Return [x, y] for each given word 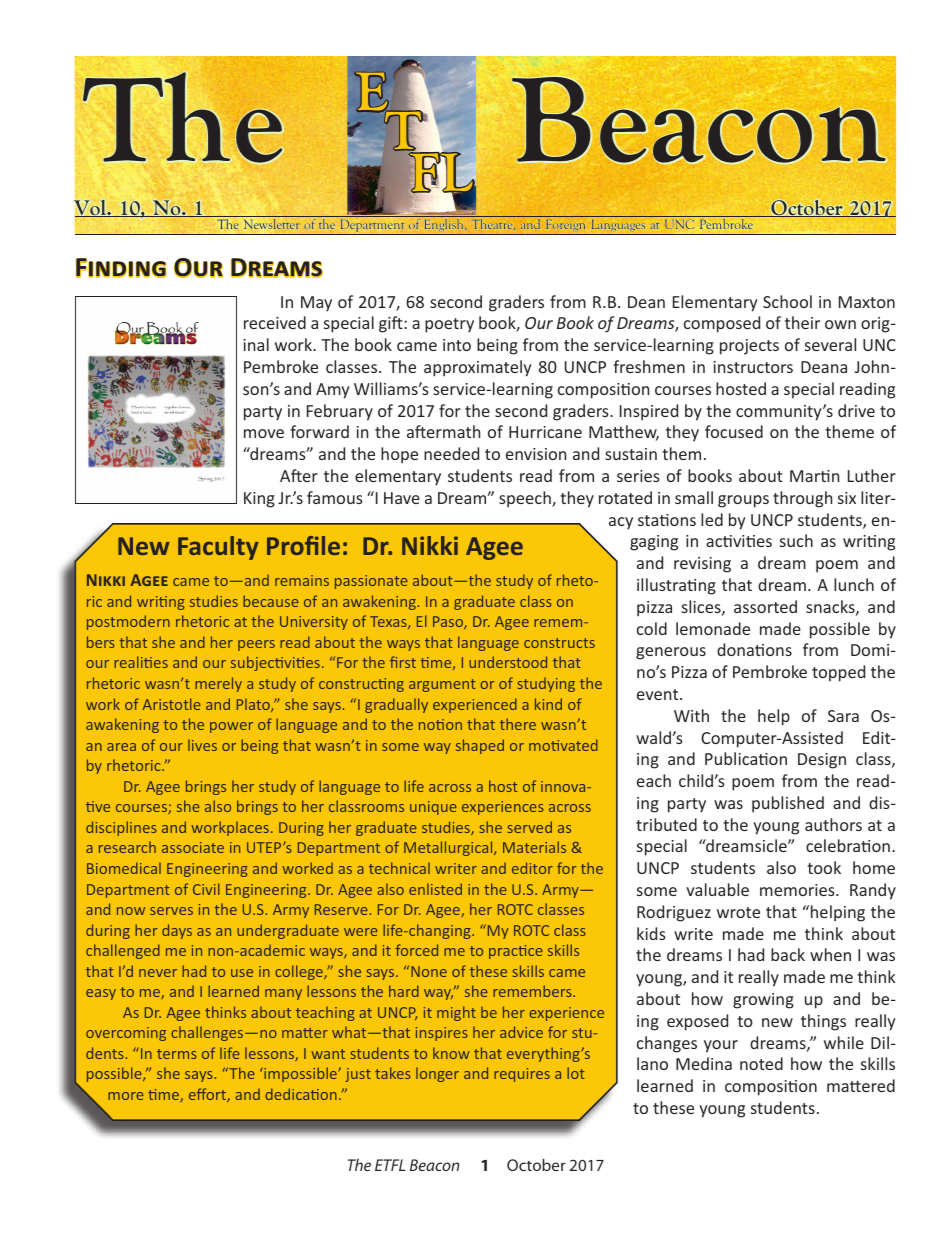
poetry [449, 325]
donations [754, 649]
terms [177, 1054]
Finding [121, 268]
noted [761, 1063]
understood [508, 662]
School [787, 301]
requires [522, 1075]
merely [218, 684]
